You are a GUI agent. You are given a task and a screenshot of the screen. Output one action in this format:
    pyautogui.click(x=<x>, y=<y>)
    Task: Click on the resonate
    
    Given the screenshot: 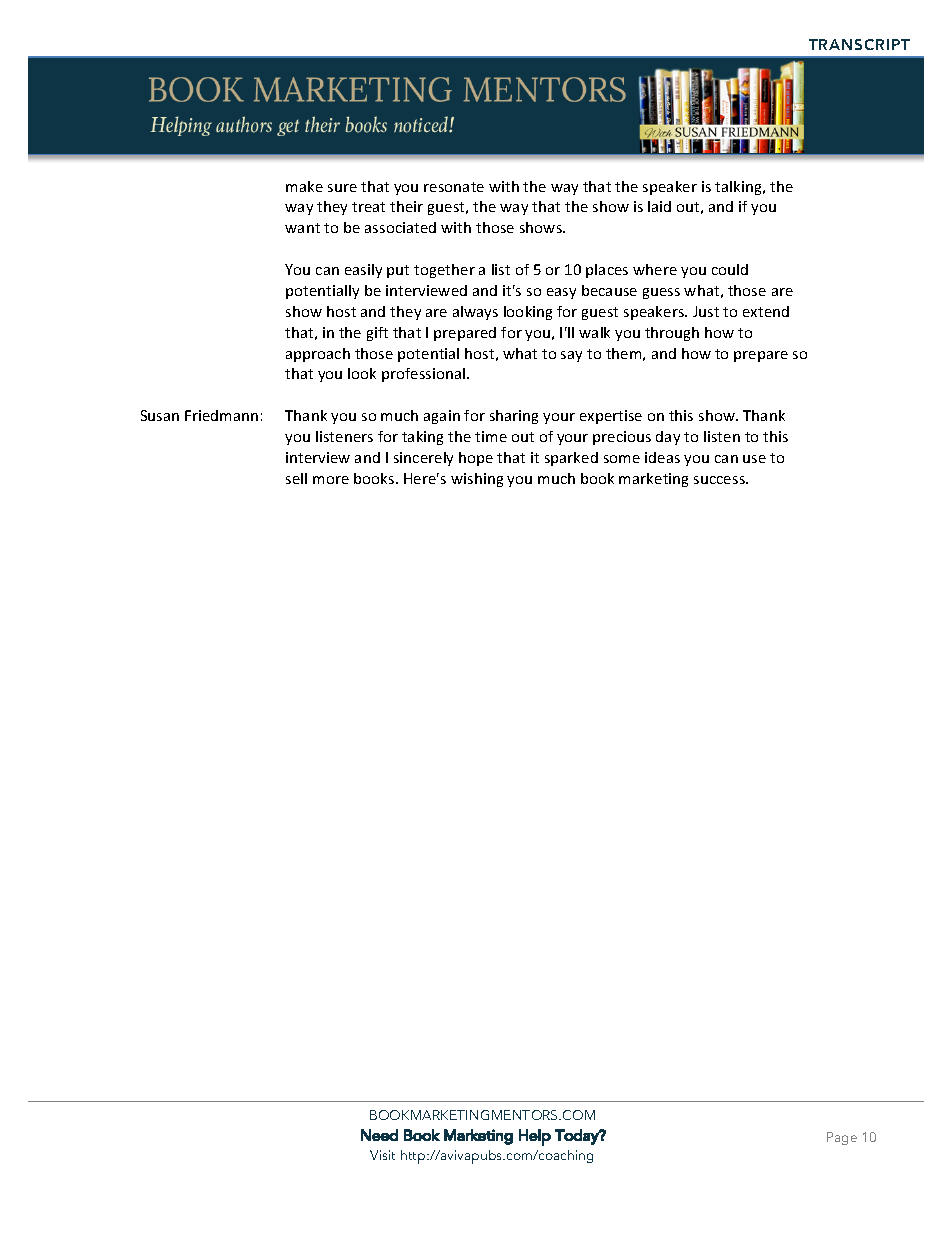 What is the action you would take?
    pyautogui.click(x=454, y=187)
